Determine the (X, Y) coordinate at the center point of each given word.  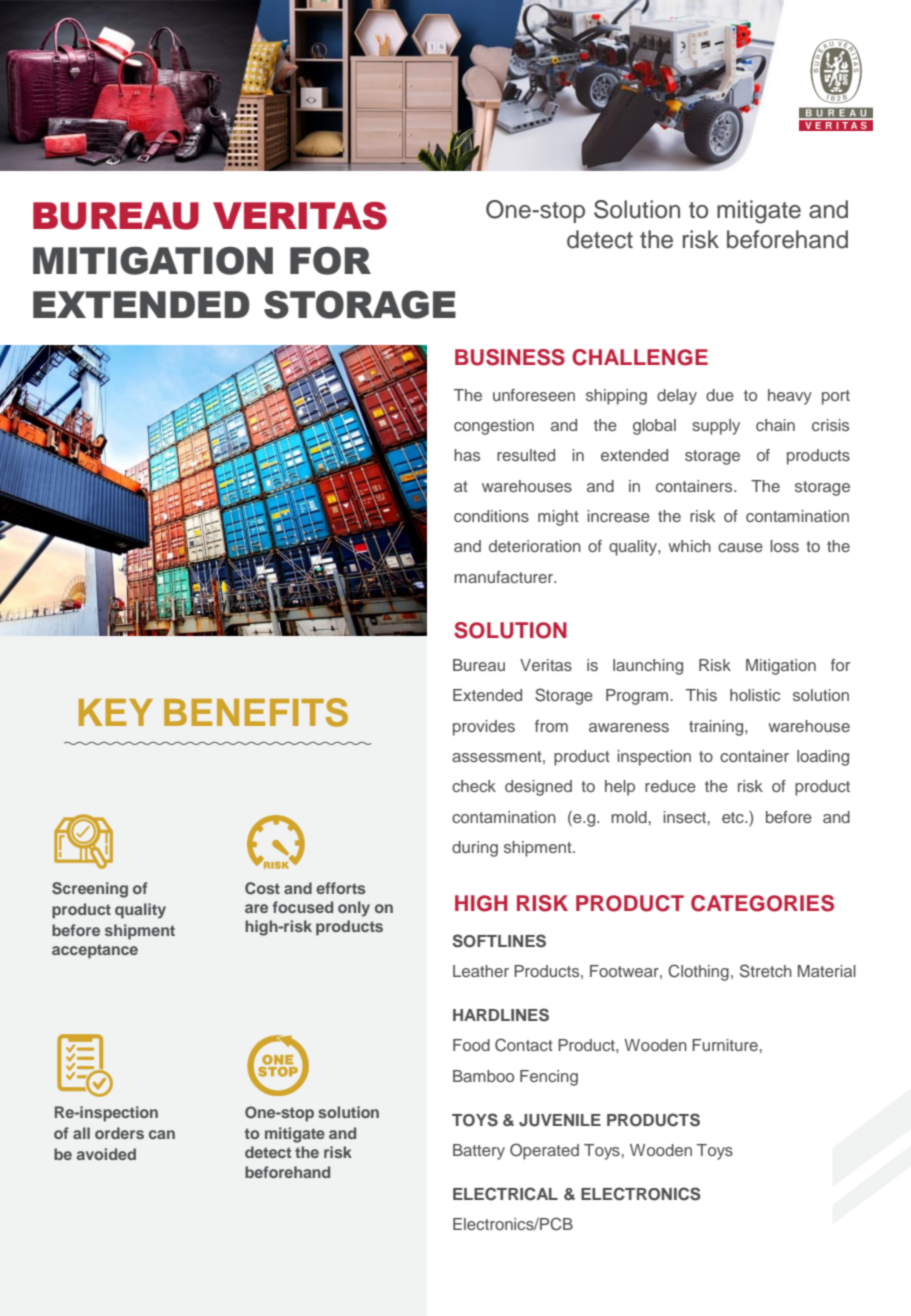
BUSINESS (510, 357)
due (720, 395)
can (162, 1134)
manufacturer (504, 577)
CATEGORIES (762, 903)
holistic (755, 695)
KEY (116, 712)
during (475, 849)
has (467, 455)
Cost (262, 888)
